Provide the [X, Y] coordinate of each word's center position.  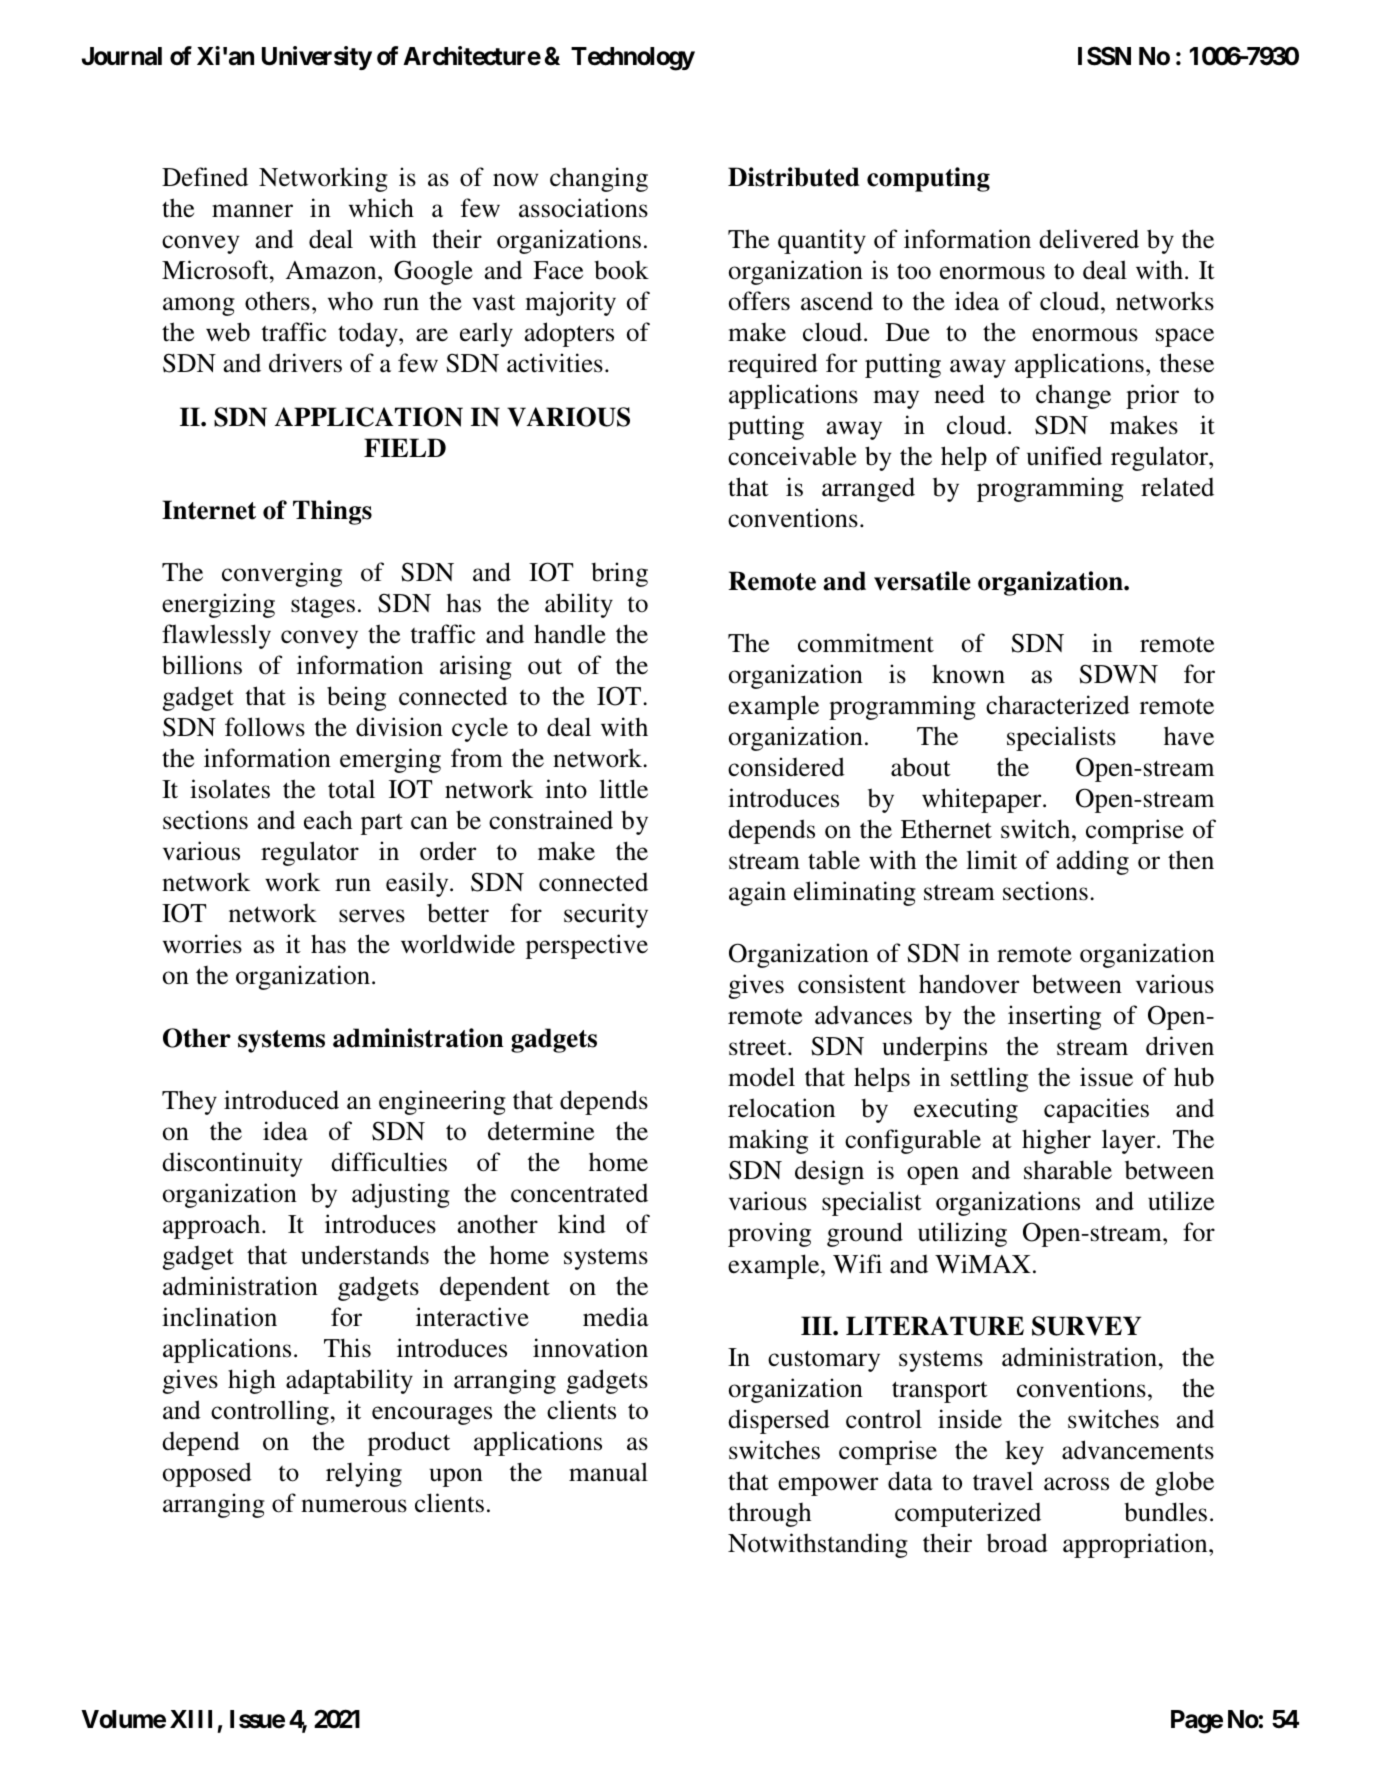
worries [202, 944]
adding [1092, 862]
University [317, 58]
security [606, 915]
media [616, 1317]
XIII [191, 1719]
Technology [633, 59]
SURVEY [1086, 1326]
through [769, 1514]
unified [1064, 456]
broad [1017, 1543]
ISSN [1104, 56]
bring [619, 574]
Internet [209, 510]
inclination [219, 1317]
